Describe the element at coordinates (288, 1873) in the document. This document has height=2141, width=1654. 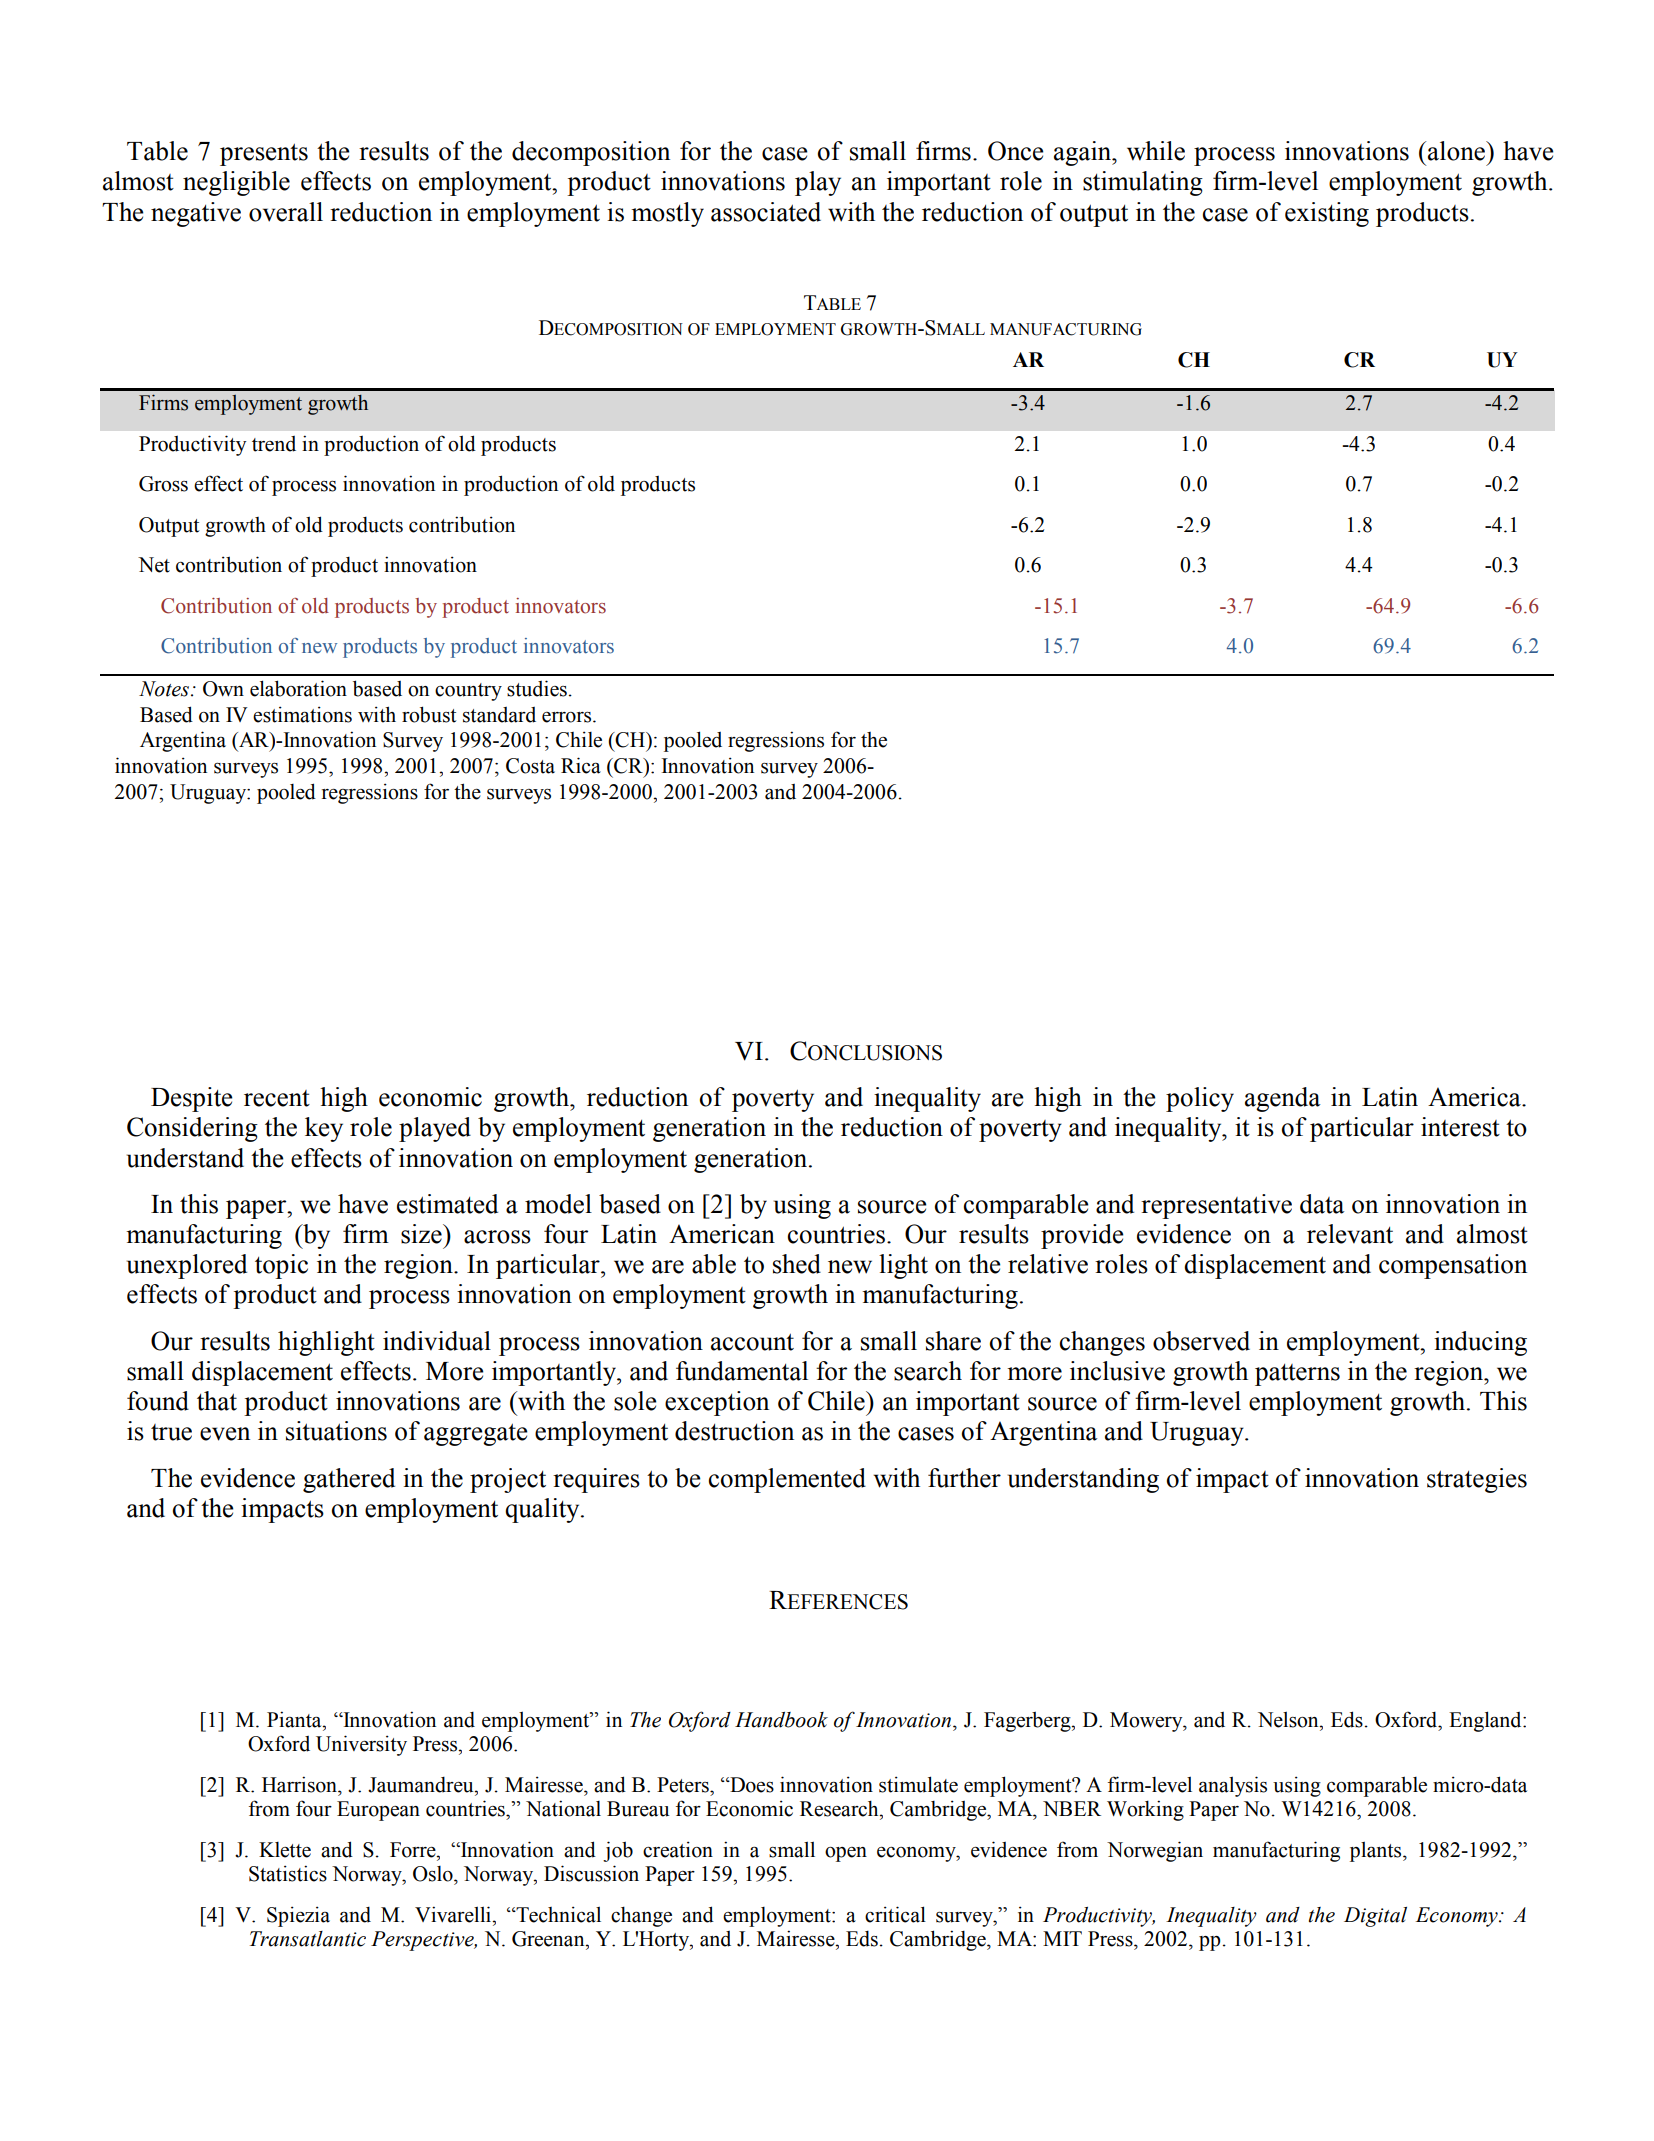
I see `Statistics` at that location.
